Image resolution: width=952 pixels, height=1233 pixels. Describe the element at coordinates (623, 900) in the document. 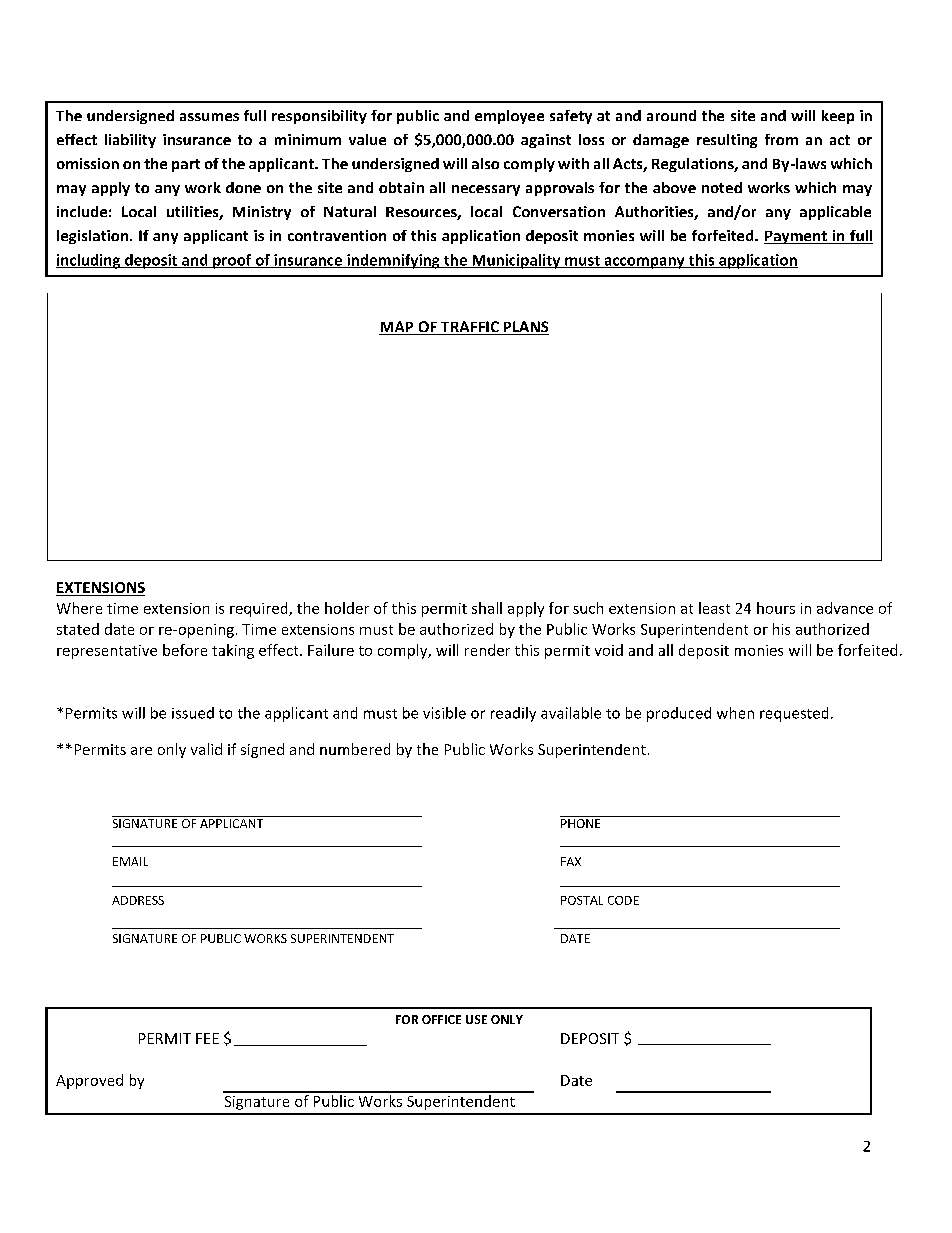

I see `CODE` at that location.
